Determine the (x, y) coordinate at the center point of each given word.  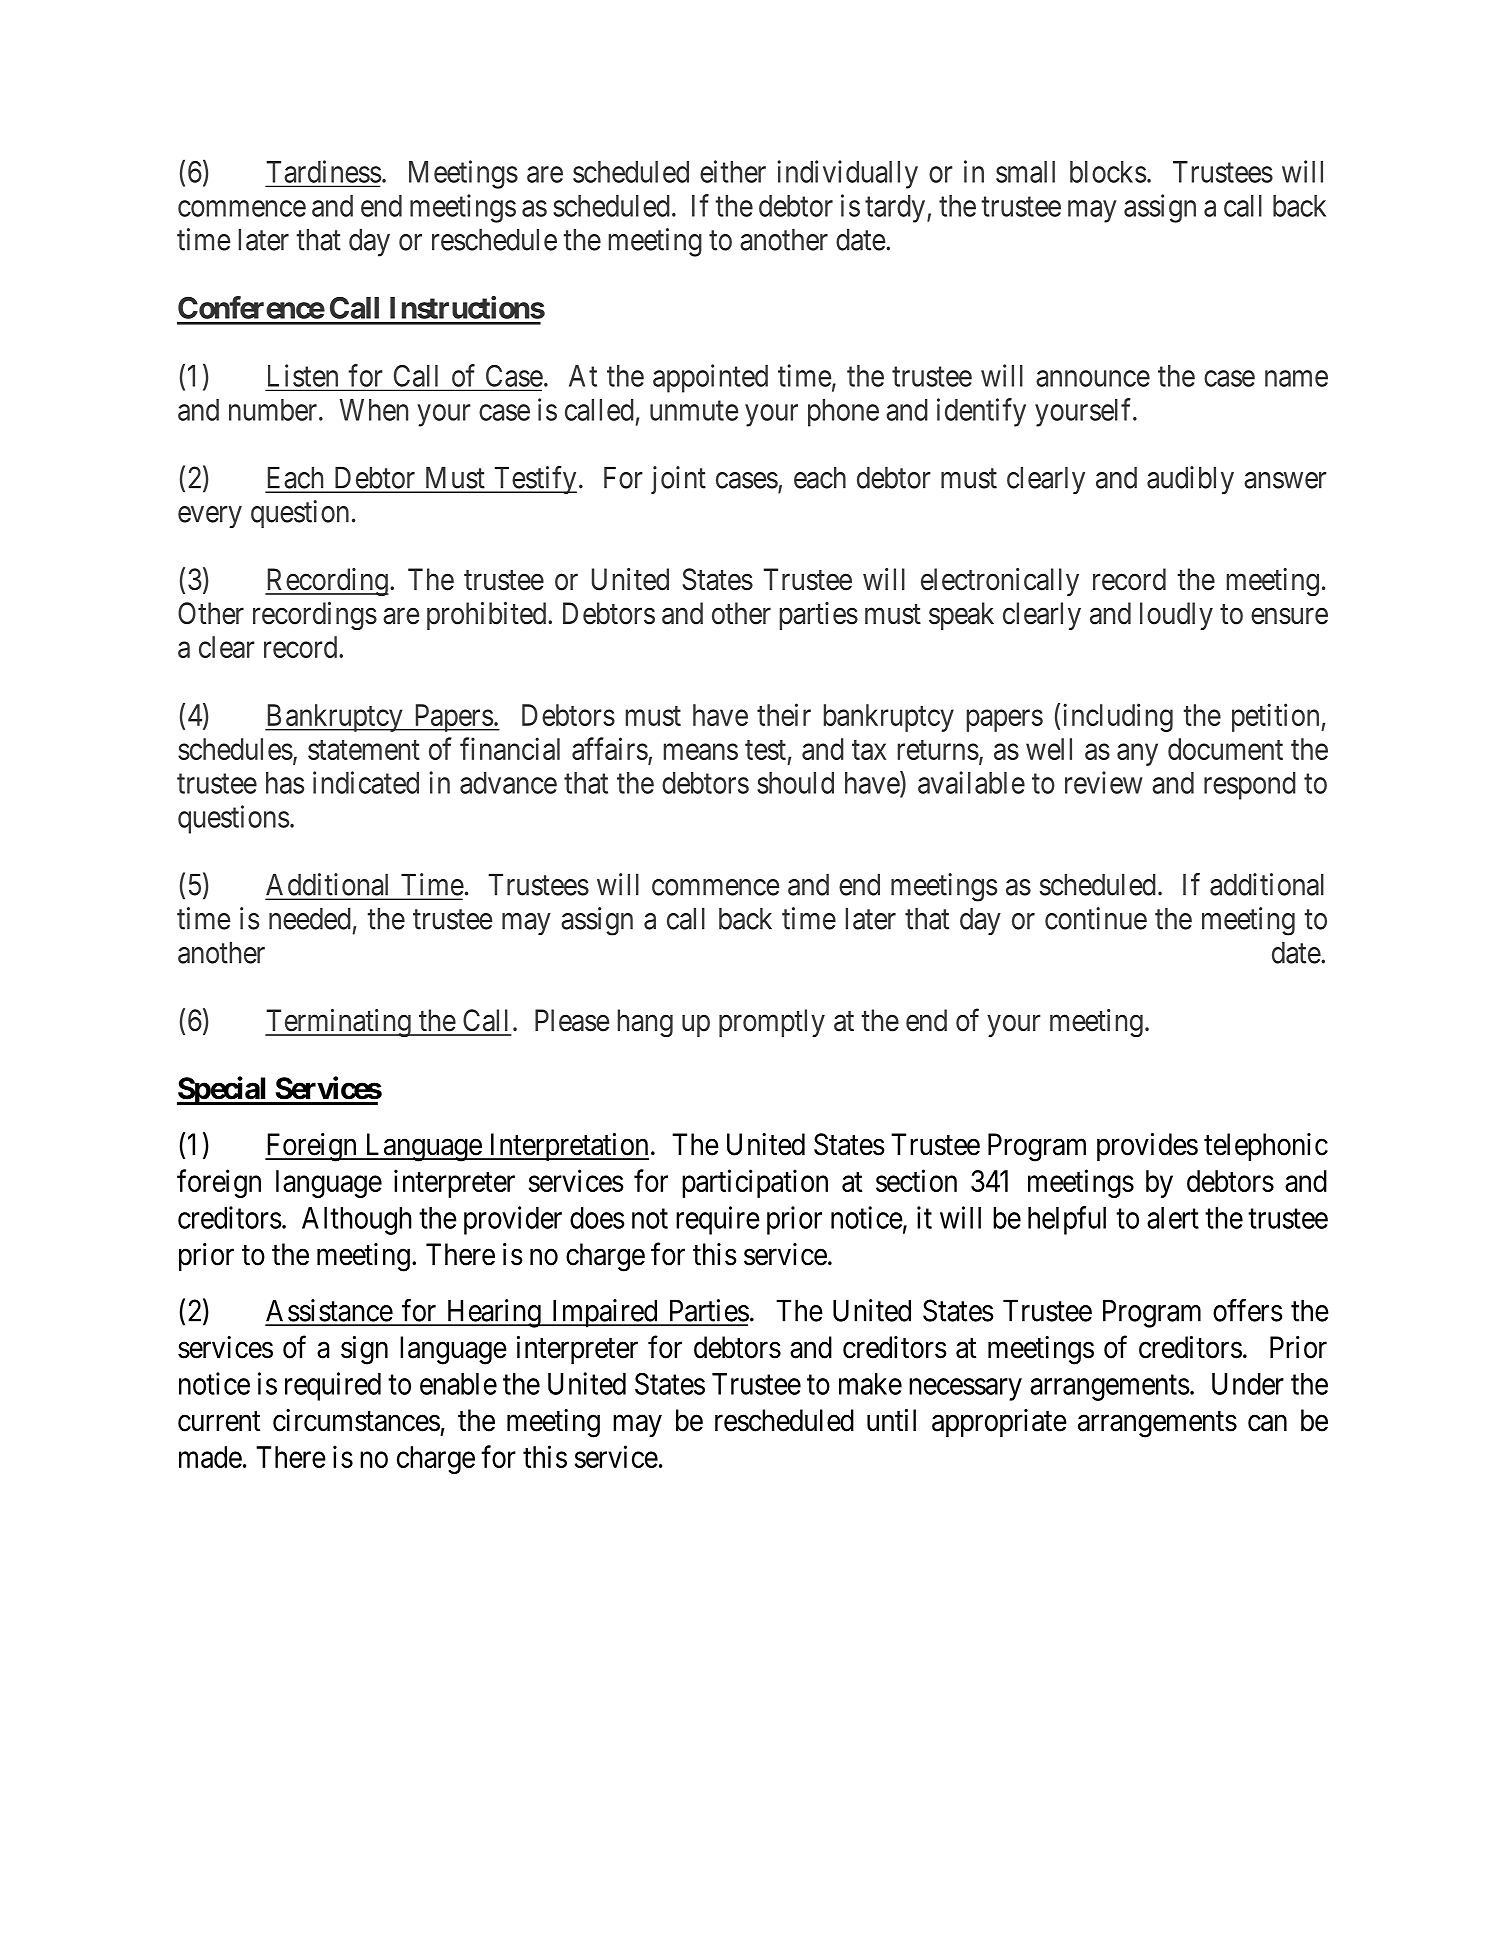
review (1104, 782)
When (374, 410)
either (733, 171)
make (870, 1384)
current (219, 1421)
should (795, 783)
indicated (366, 782)
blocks (1108, 172)
